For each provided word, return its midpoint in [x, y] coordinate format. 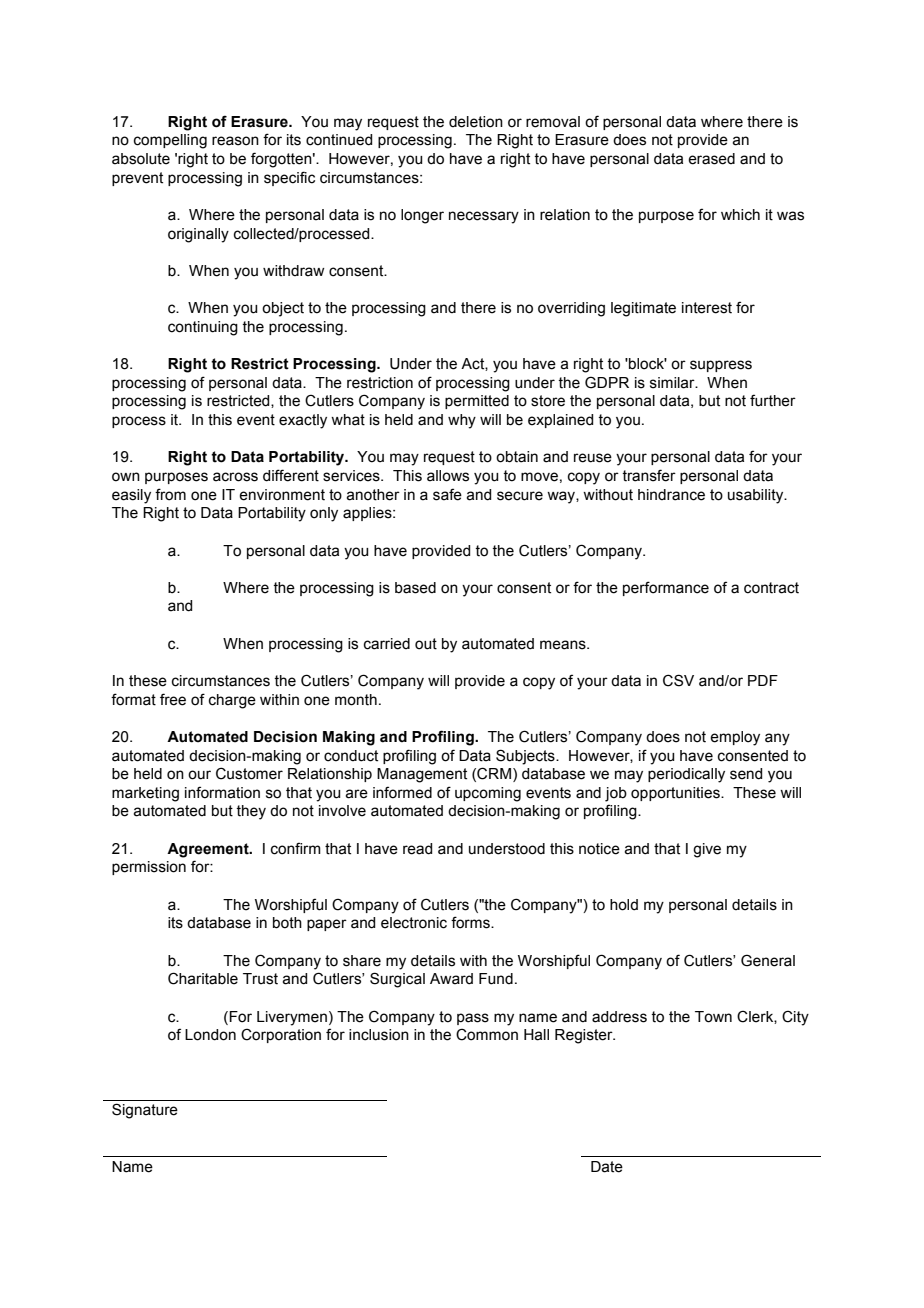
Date [607, 1167]
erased [711, 159]
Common [487, 1035]
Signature [145, 1111]
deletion [476, 122]
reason [235, 141]
